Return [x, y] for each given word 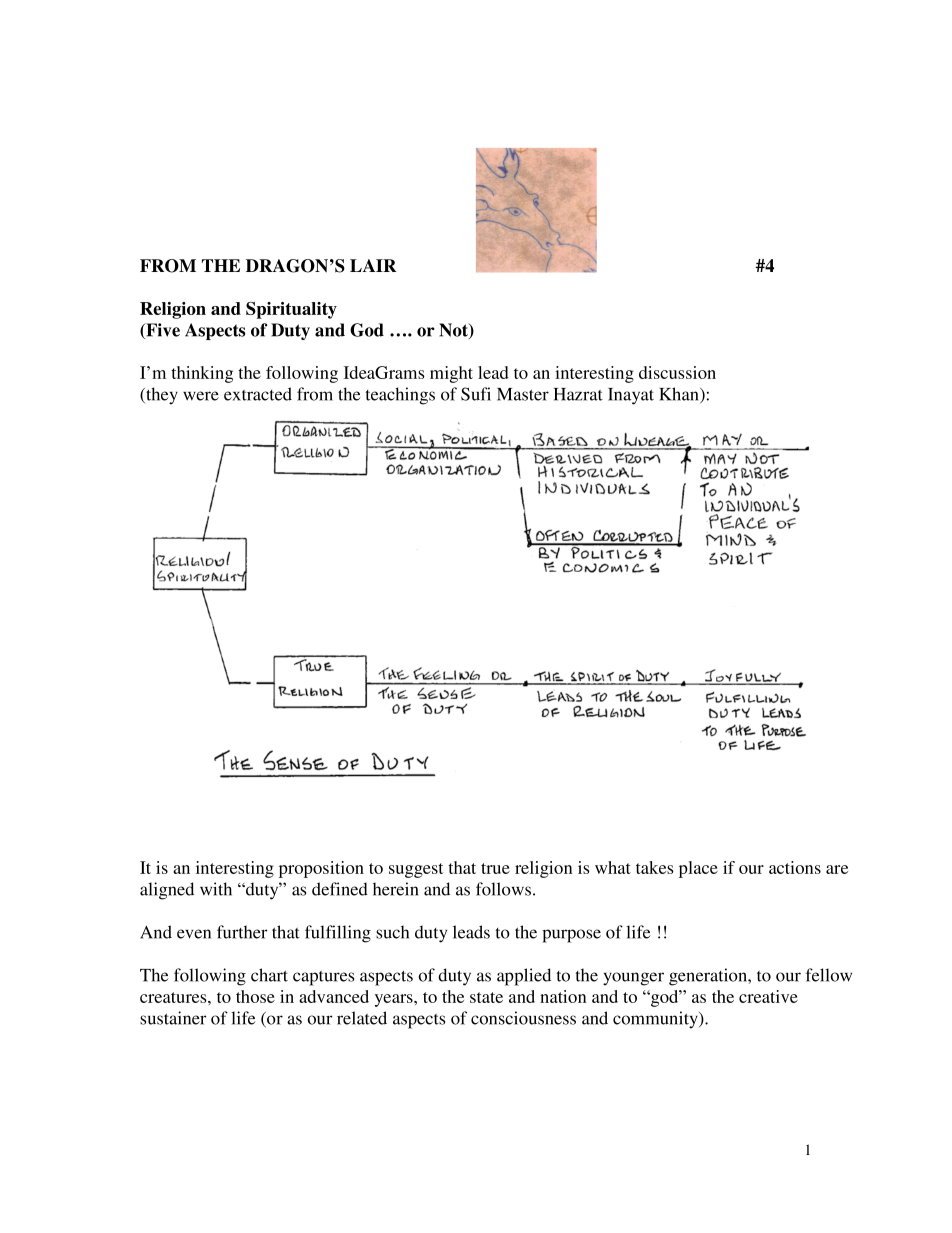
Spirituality [291, 310]
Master [523, 394]
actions [795, 867]
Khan [680, 395]
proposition [321, 869]
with [216, 889]
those [255, 996]
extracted [258, 394]
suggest [416, 870]
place [698, 869]
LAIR [373, 265]
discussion [677, 372]
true [495, 868]
